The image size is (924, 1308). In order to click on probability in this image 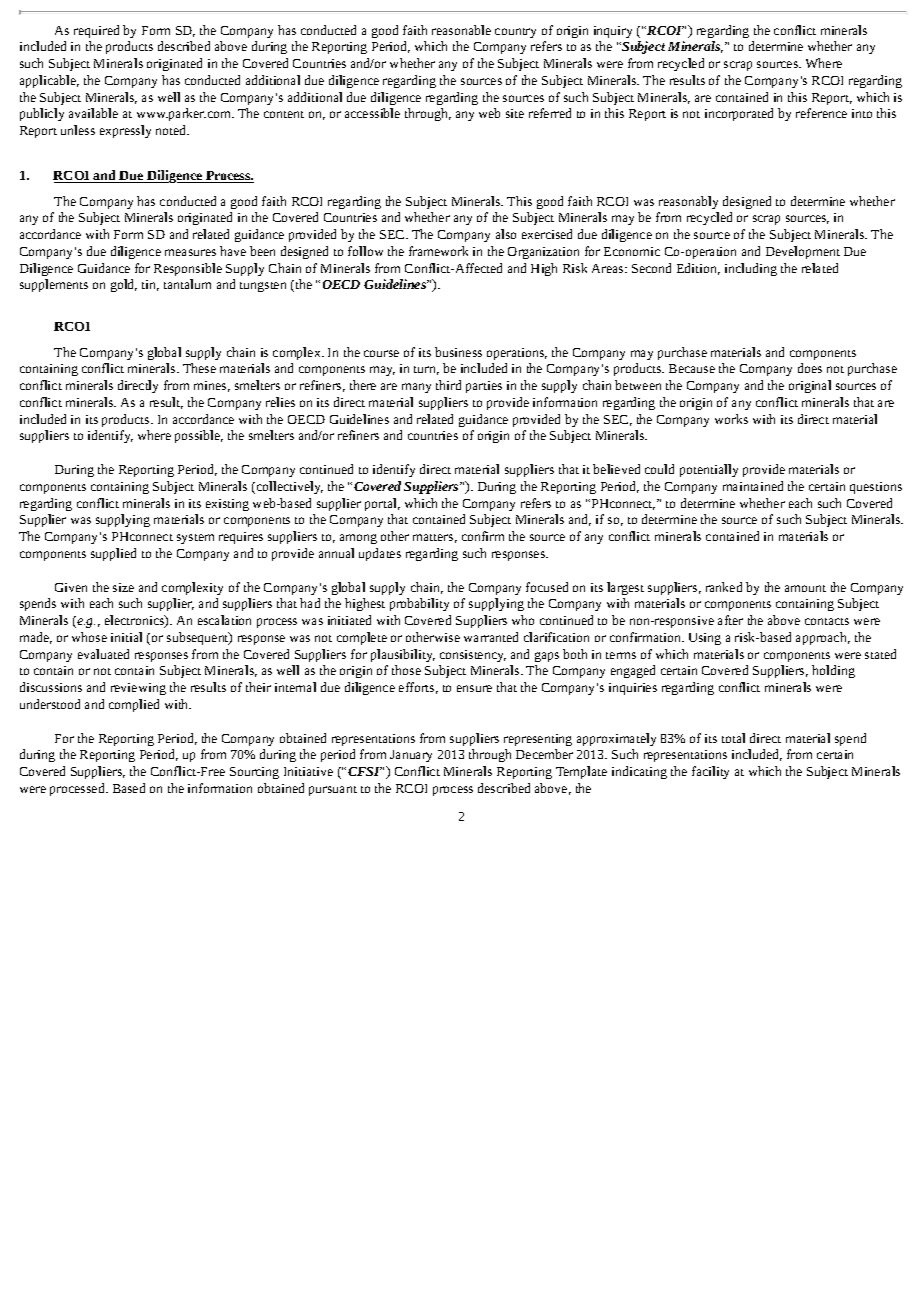, I will do `click(419, 604)`.
